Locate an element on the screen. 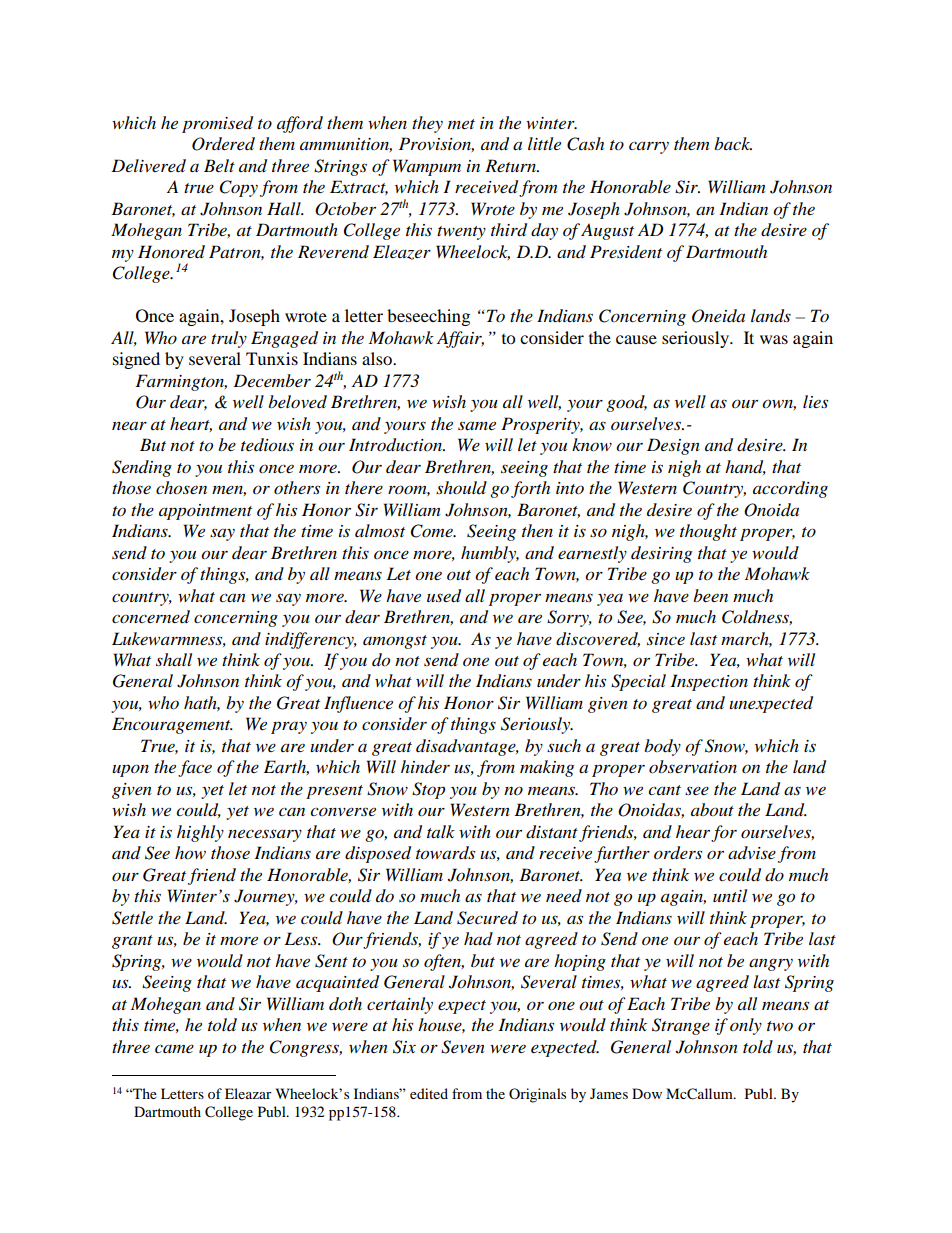 The width and height of the screenshot is (952, 1233). back is located at coordinates (733, 143).
